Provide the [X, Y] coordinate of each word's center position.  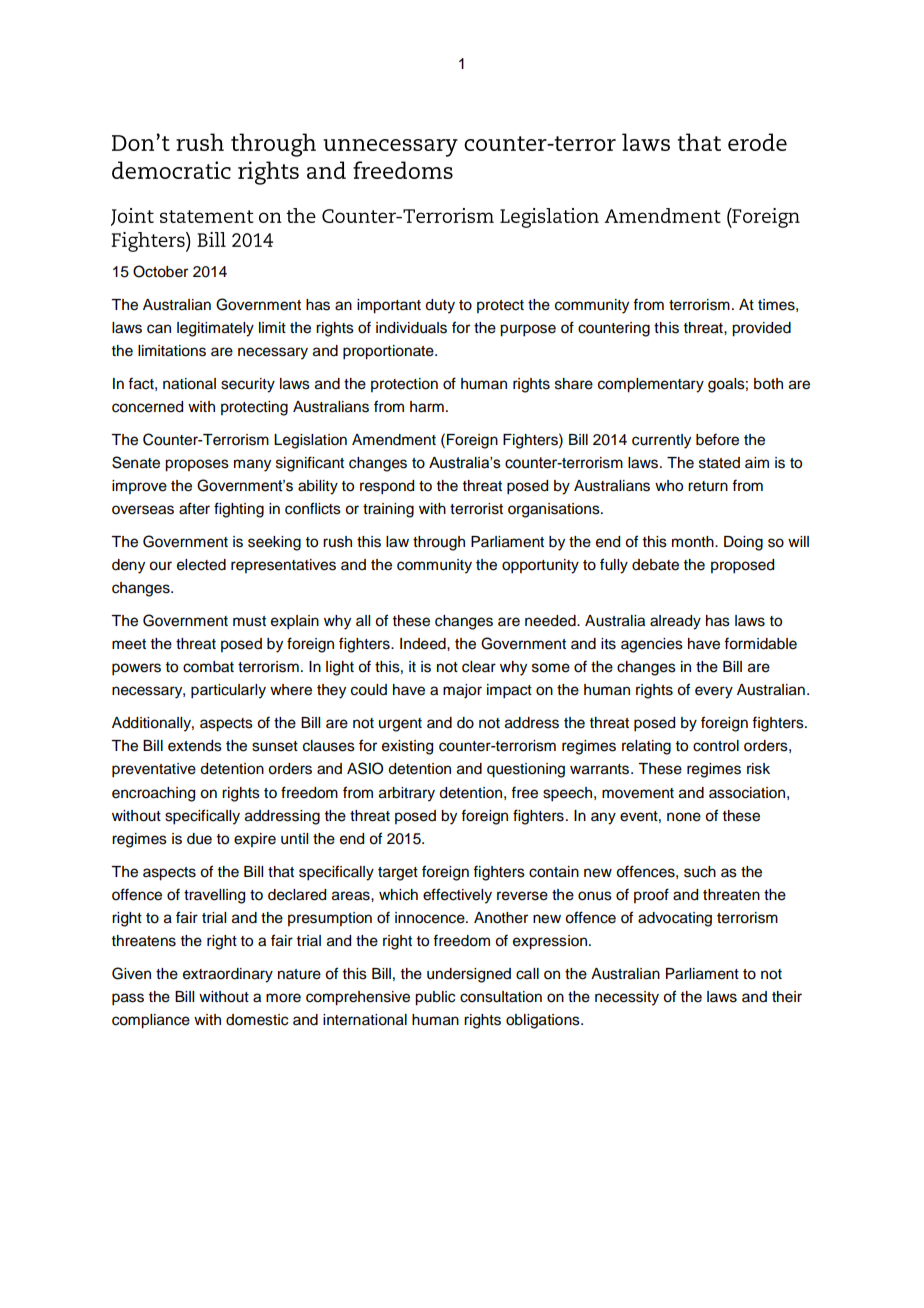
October [160, 271]
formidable [760, 643]
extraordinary [228, 975]
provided [761, 329]
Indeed [424, 644]
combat [208, 667]
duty [440, 306]
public [435, 998]
